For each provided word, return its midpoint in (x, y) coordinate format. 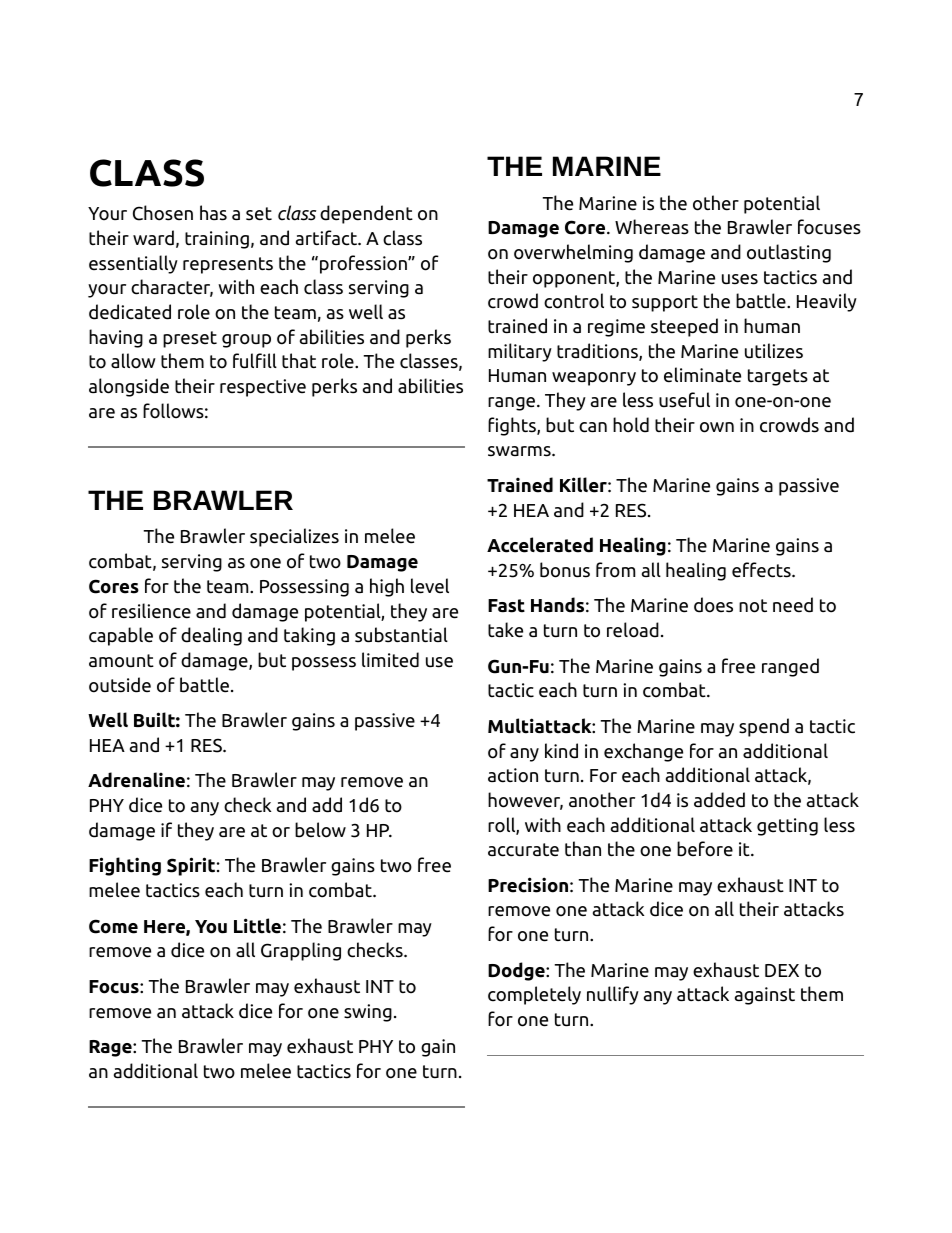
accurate (523, 850)
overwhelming (573, 253)
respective (263, 388)
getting (787, 827)
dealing (211, 636)
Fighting (125, 866)
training (217, 240)
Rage (111, 1048)
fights (513, 426)
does (713, 605)
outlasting (789, 253)
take (505, 630)
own (717, 427)
